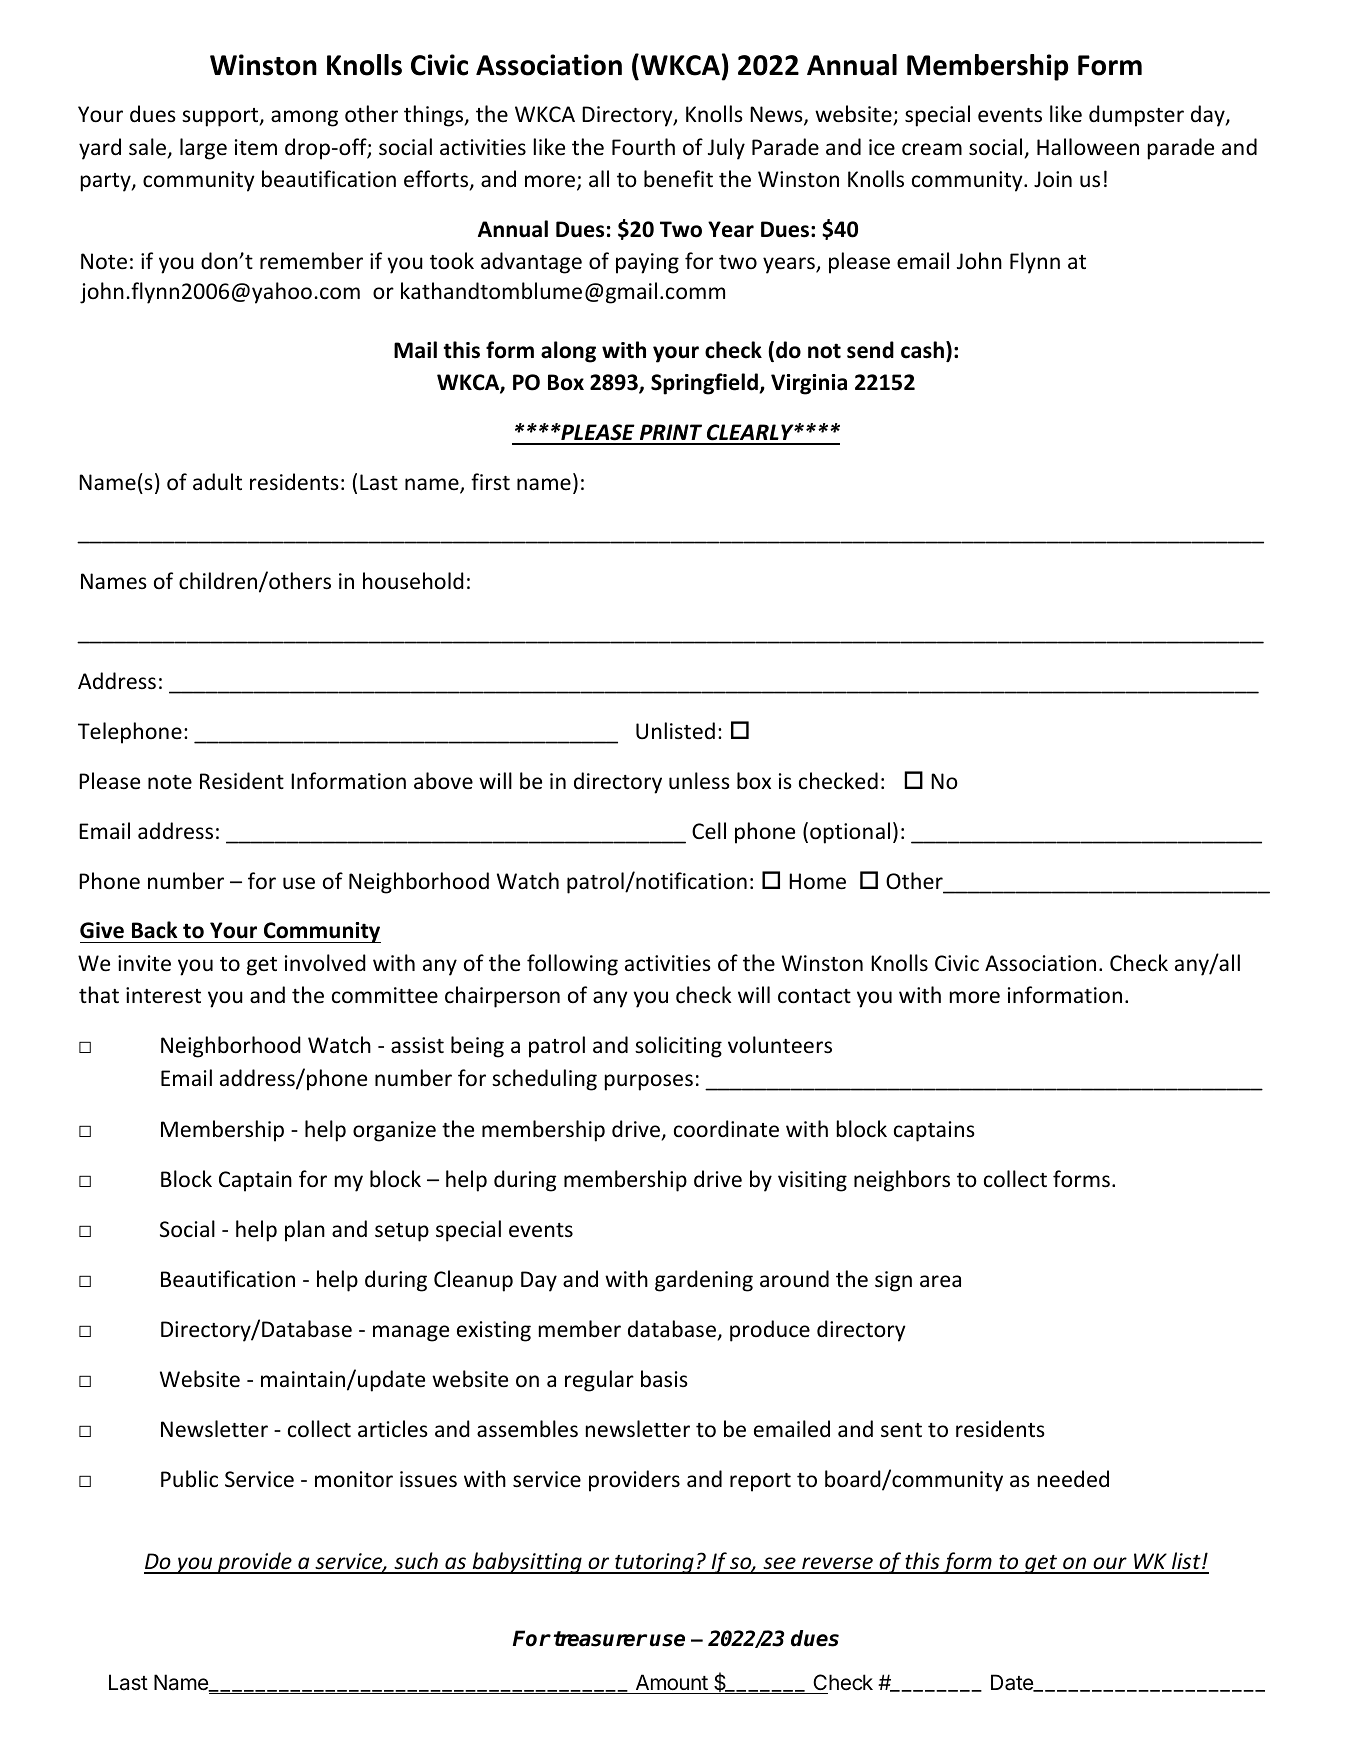 This image has width=1353, height=1751. What do you see at coordinates (902, 1181) in the image?
I see `neighbors` at bounding box center [902, 1181].
